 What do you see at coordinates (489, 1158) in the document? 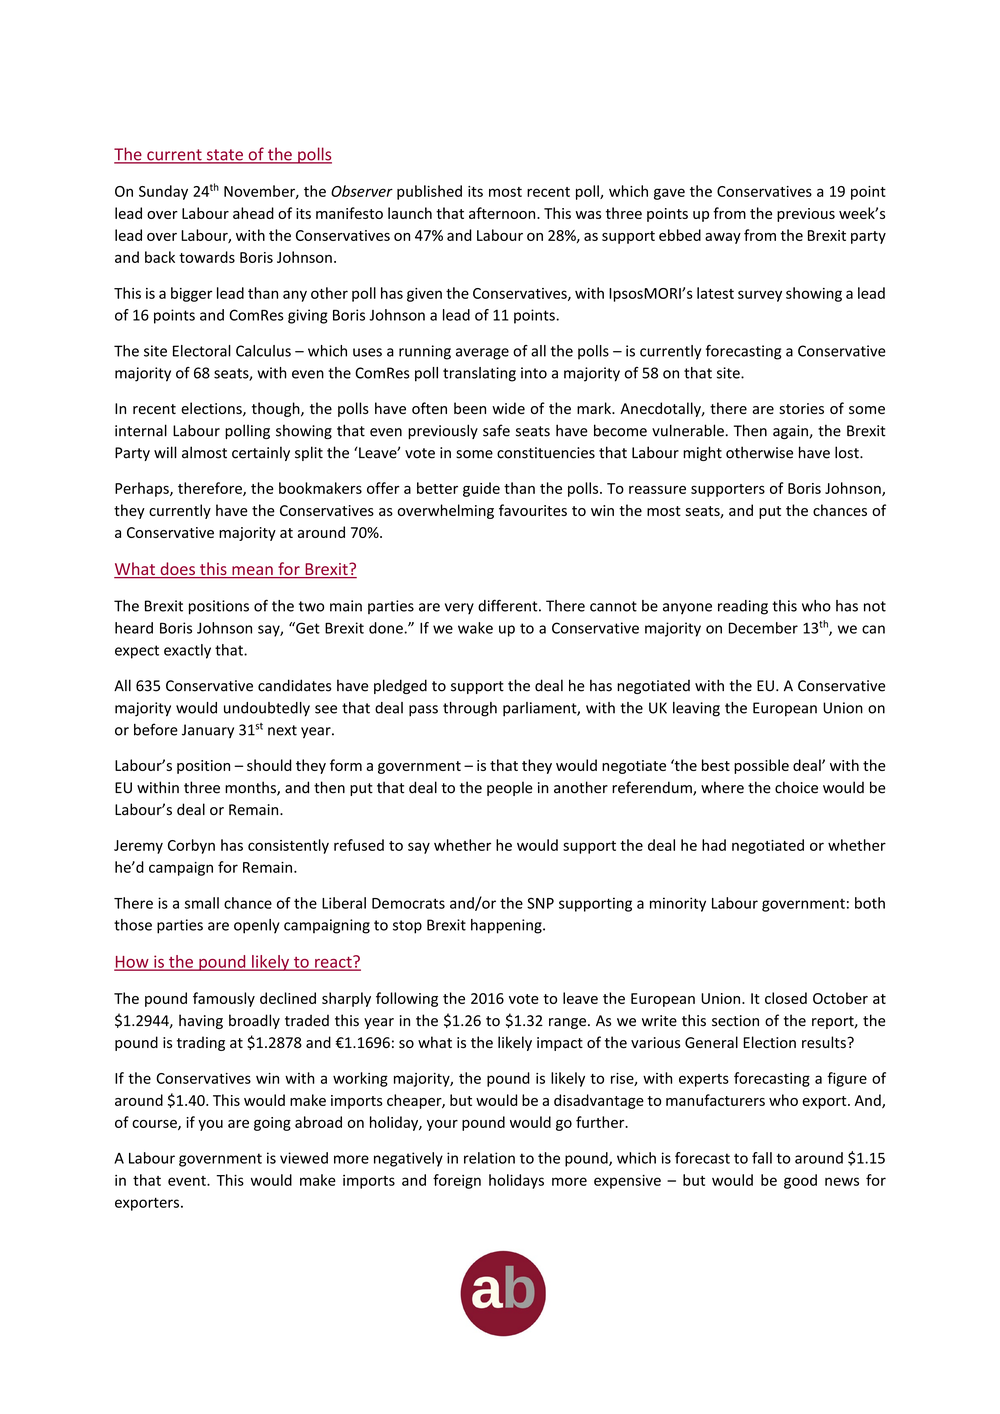
I see `relation` at bounding box center [489, 1158].
